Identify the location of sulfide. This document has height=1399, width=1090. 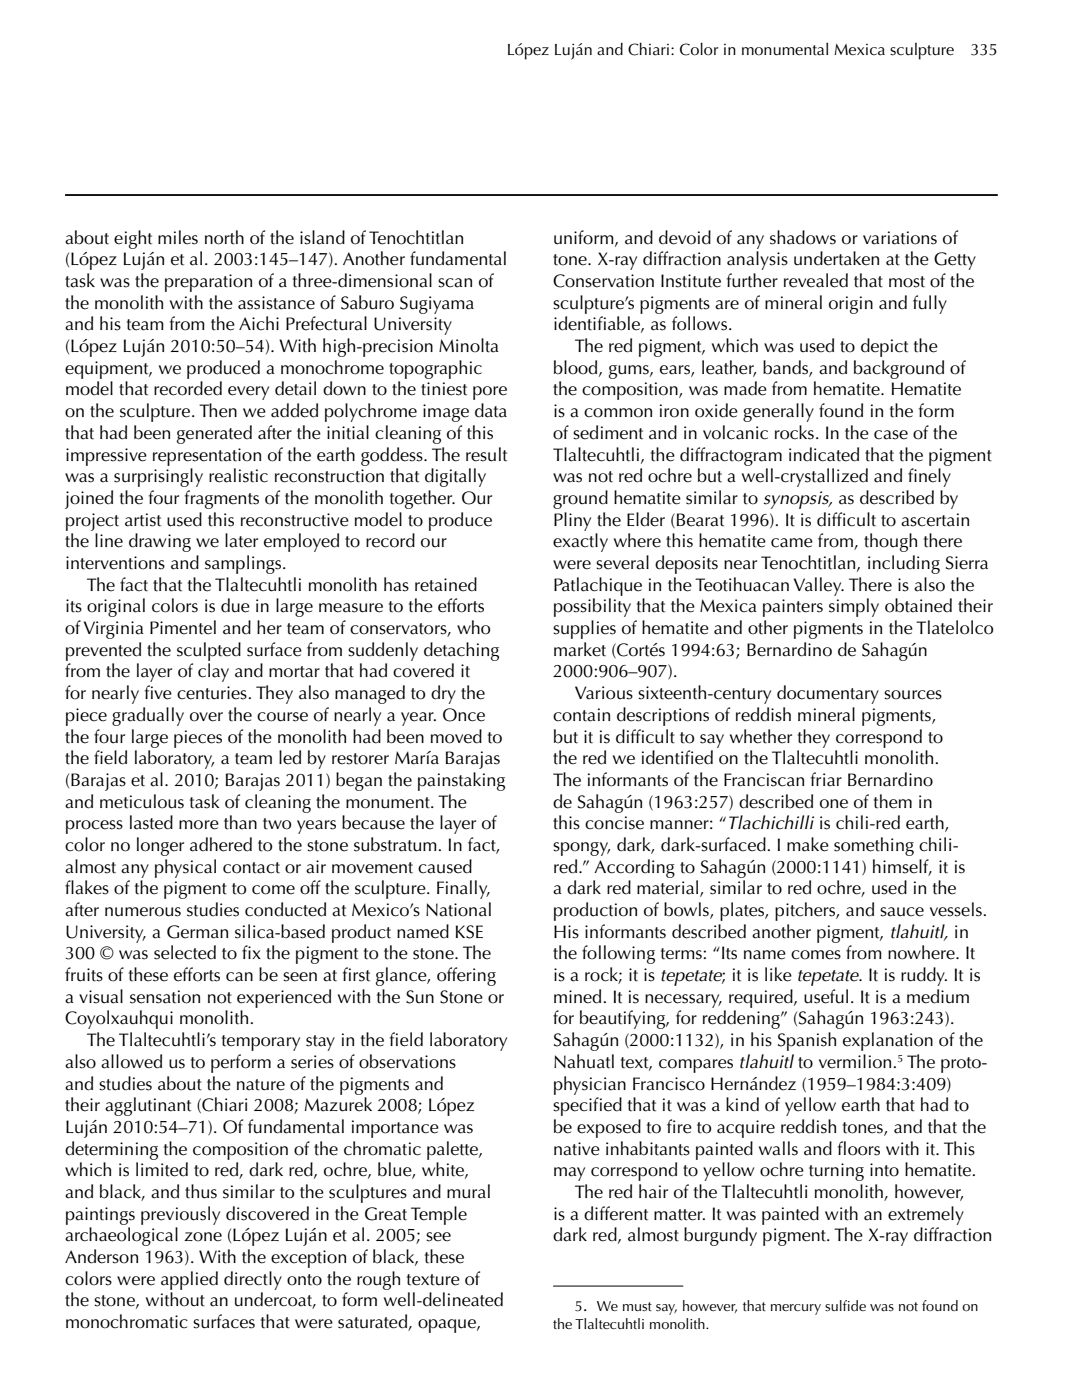
(845, 1306).
